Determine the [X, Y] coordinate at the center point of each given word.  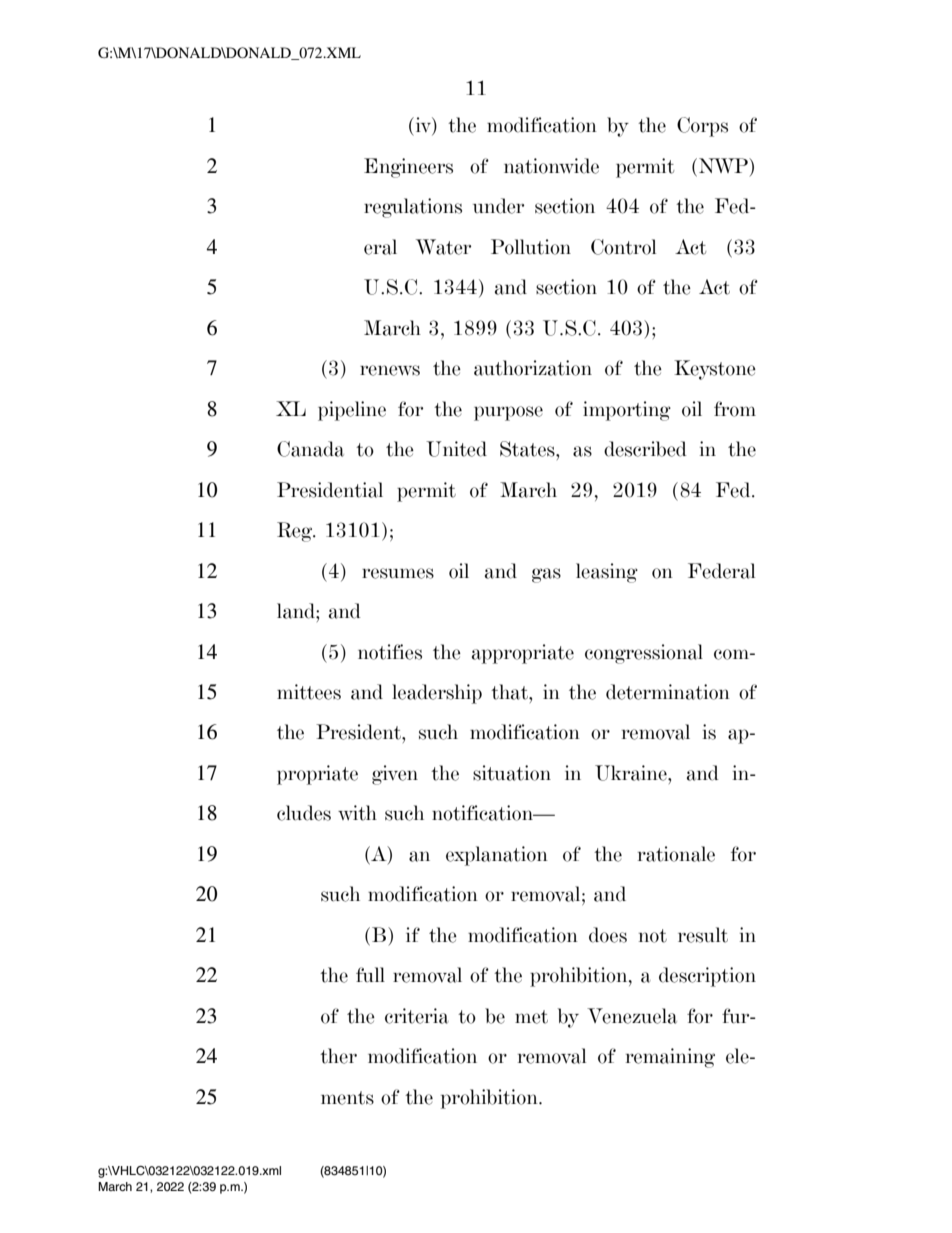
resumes [398, 573]
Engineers [408, 168]
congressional [644, 654]
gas [546, 575]
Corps [702, 127]
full [370, 974]
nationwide [551, 166]
